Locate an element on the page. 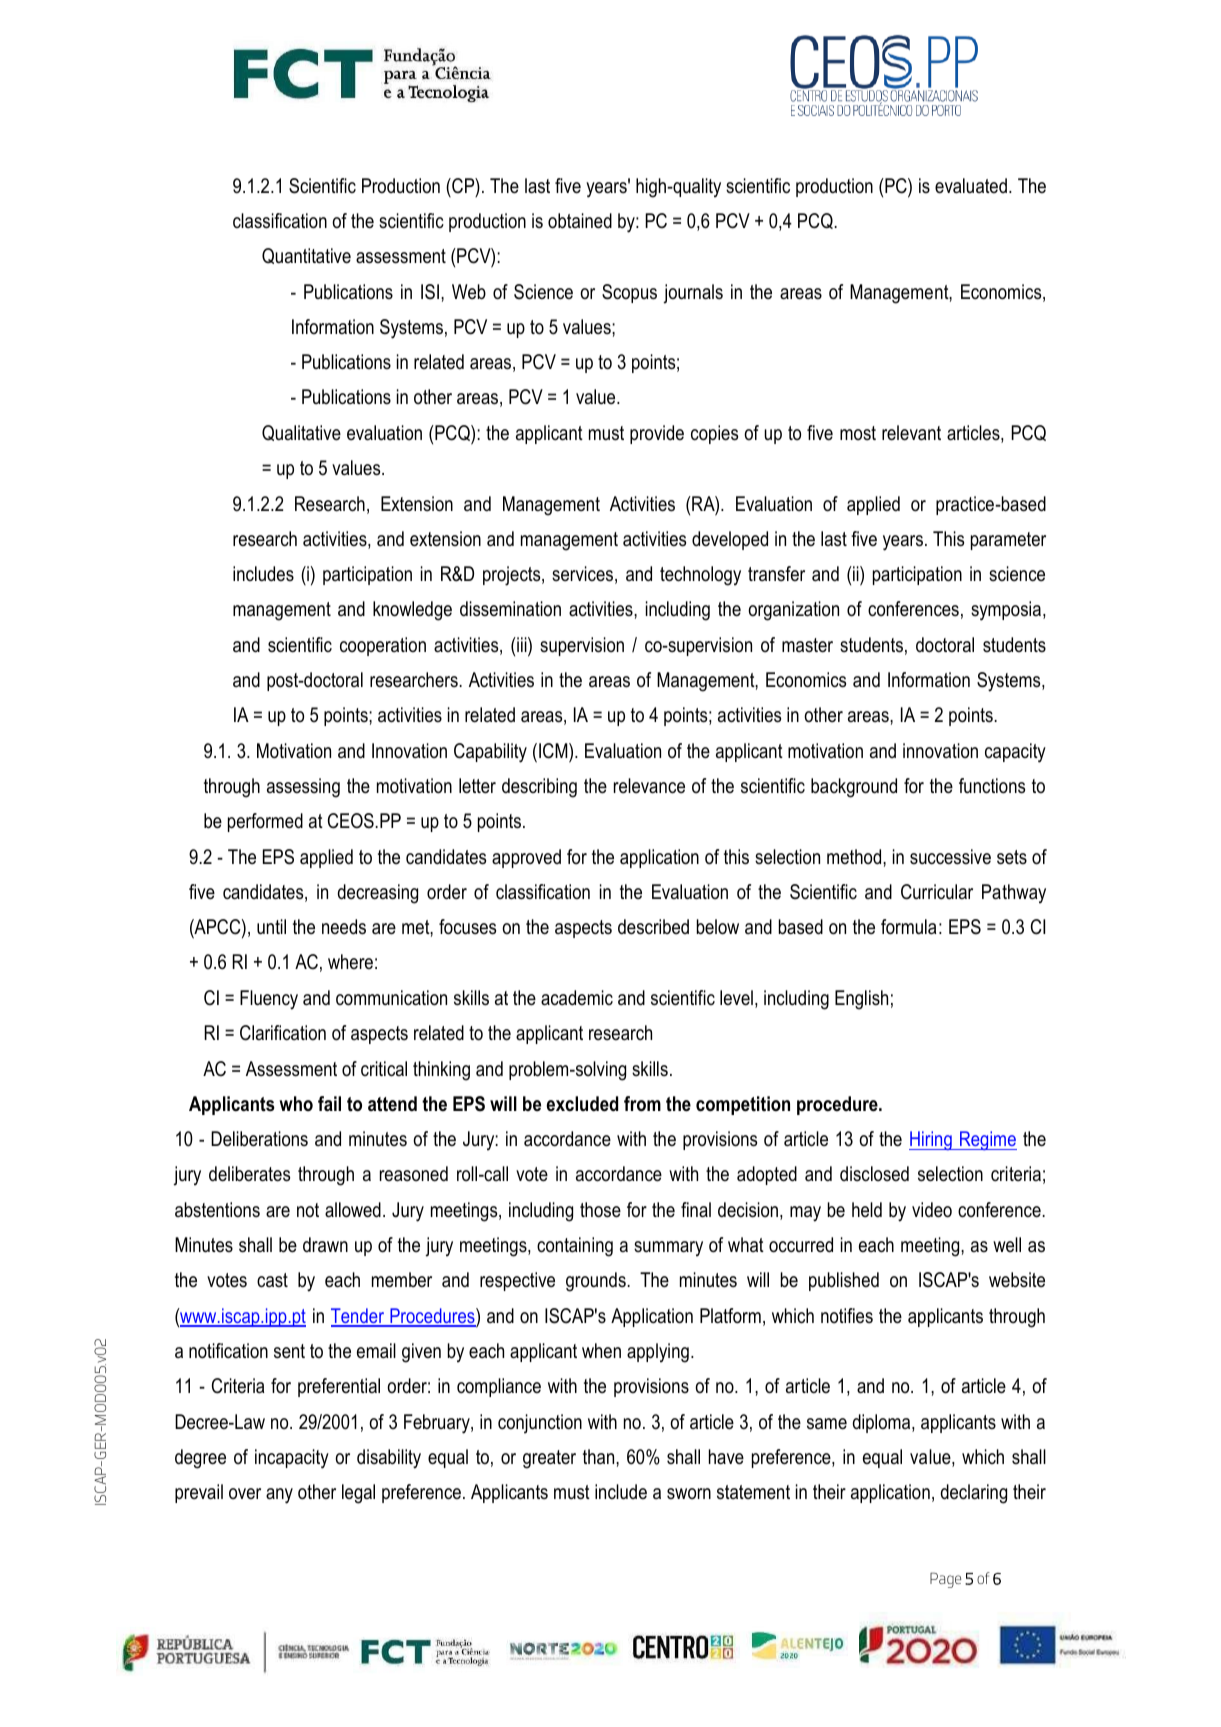 The width and height of the page is (1221, 1727). cooperation is located at coordinates (383, 646).
